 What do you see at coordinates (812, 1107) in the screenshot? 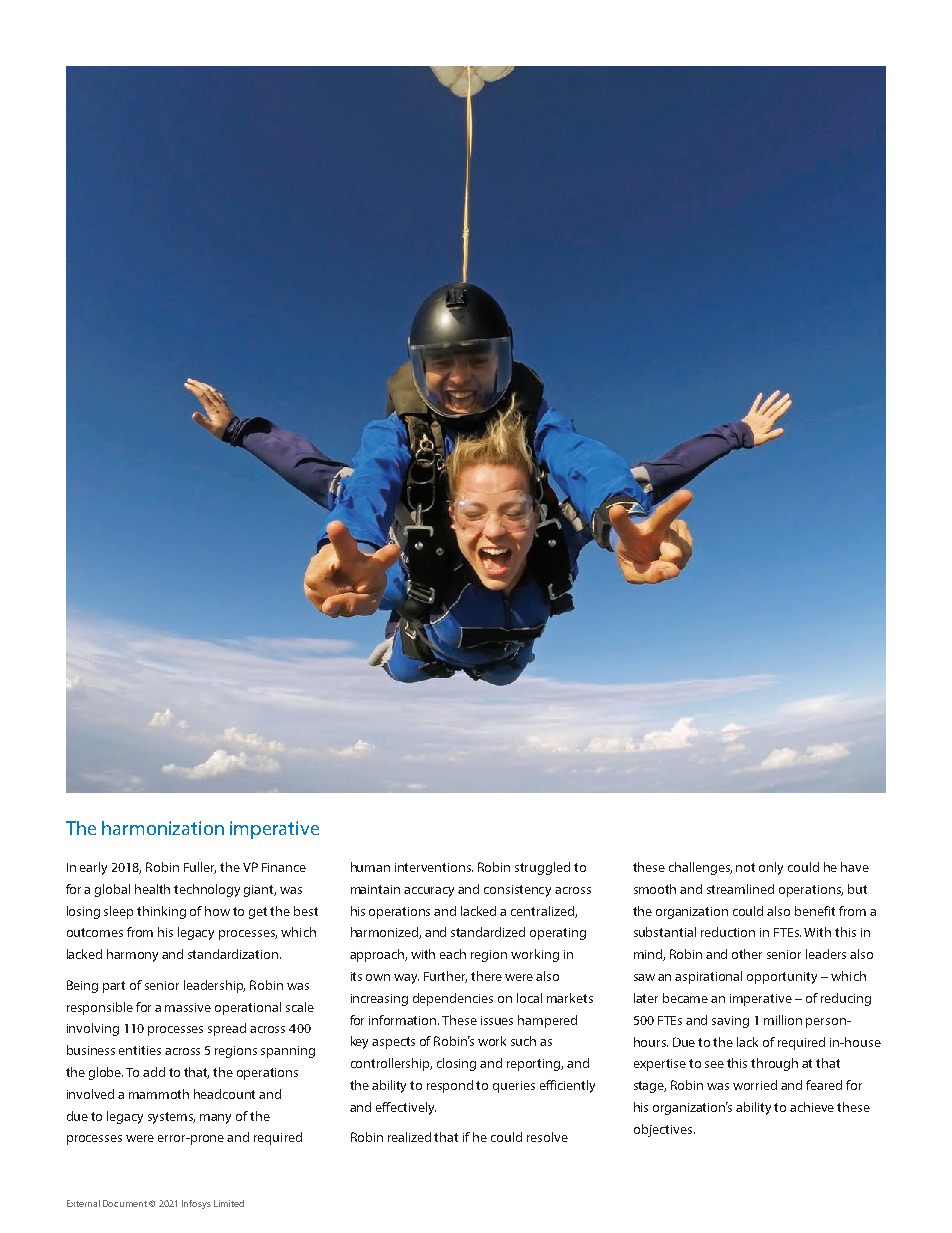
I see `achieve` at bounding box center [812, 1107].
